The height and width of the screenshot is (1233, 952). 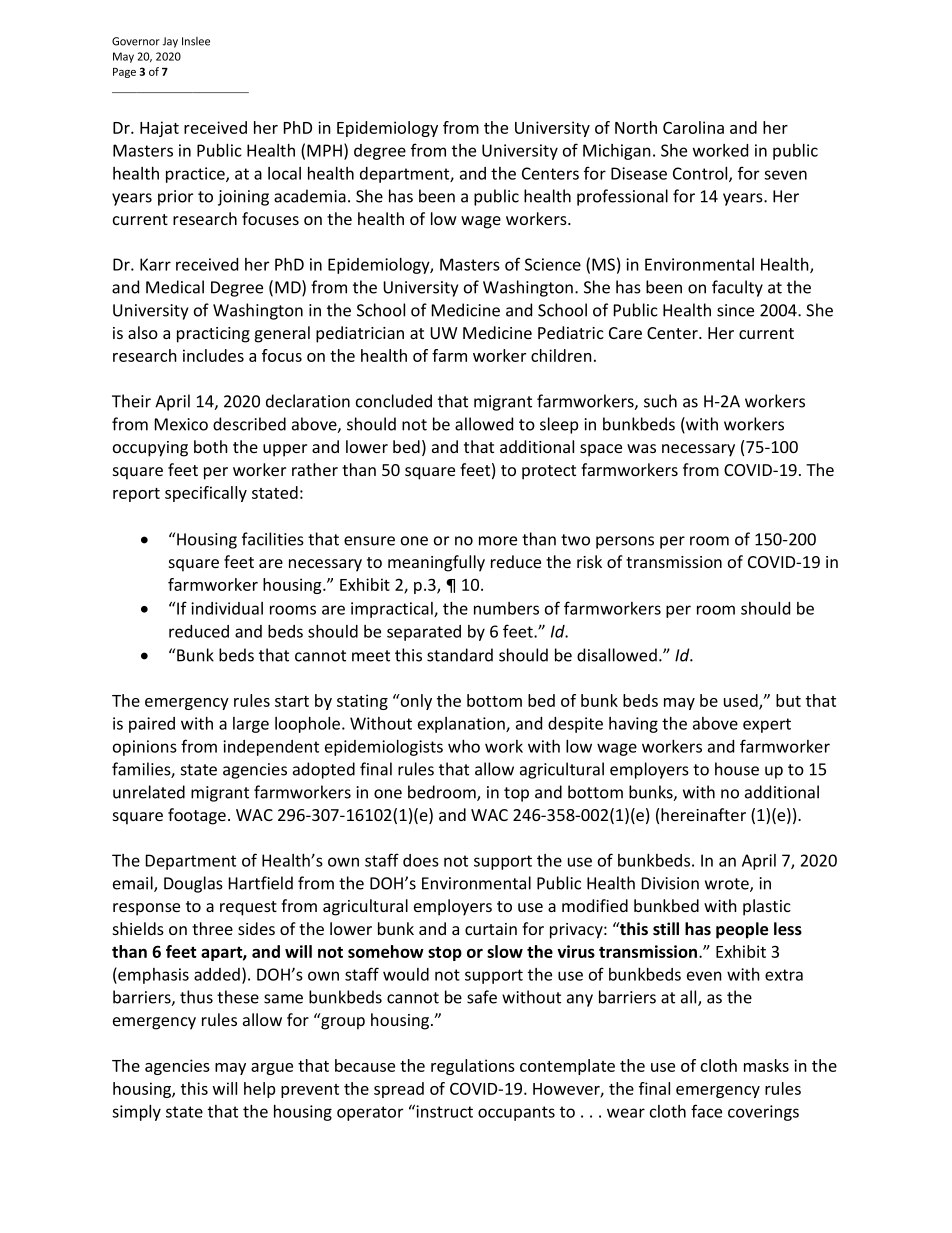 What do you see at coordinates (693, 127) in the screenshot?
I see `Carolina` at bounding box center [693, 127].
